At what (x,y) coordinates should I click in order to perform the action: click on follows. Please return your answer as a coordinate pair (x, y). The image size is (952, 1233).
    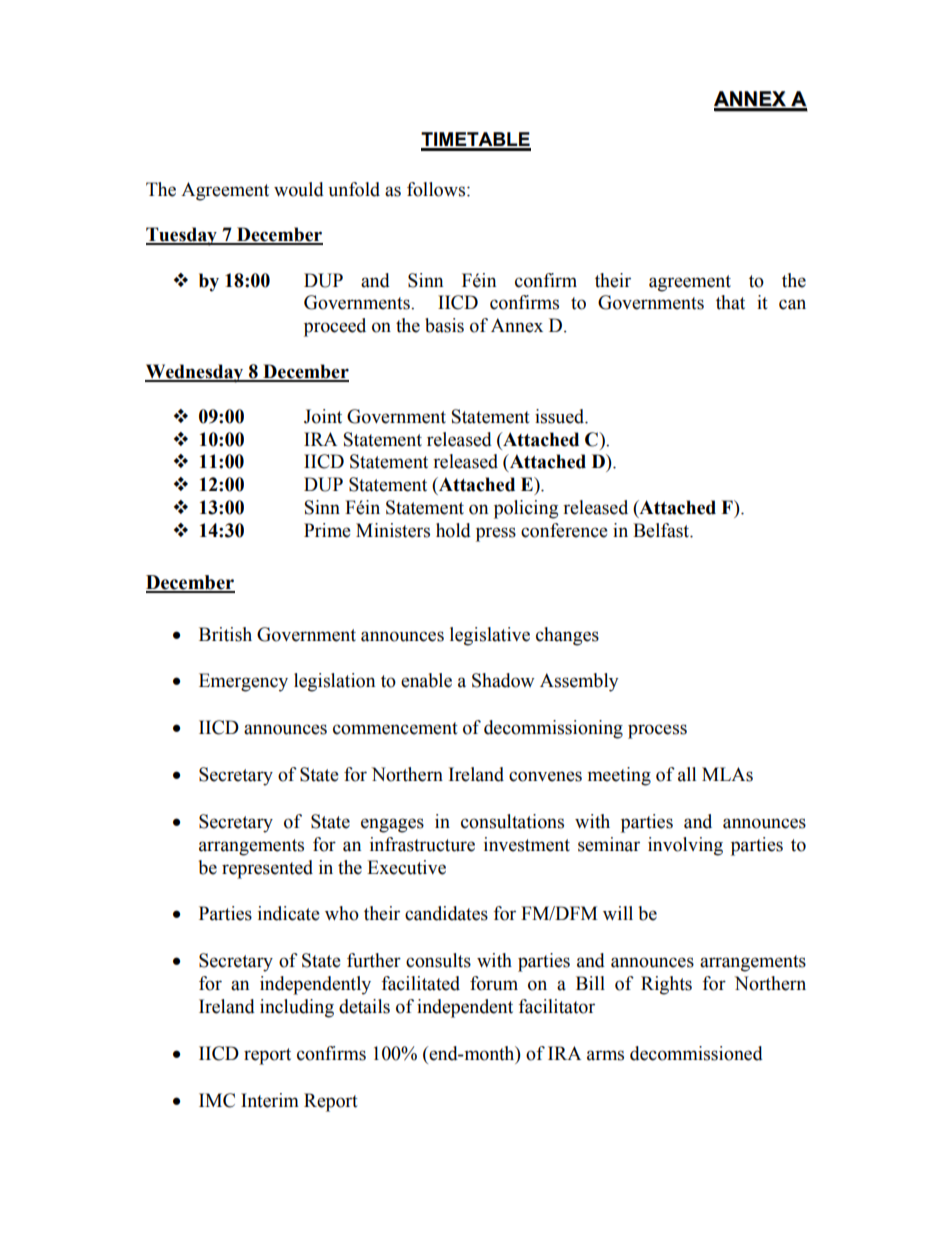
    Looking at the image, I should click on (437, 189).
